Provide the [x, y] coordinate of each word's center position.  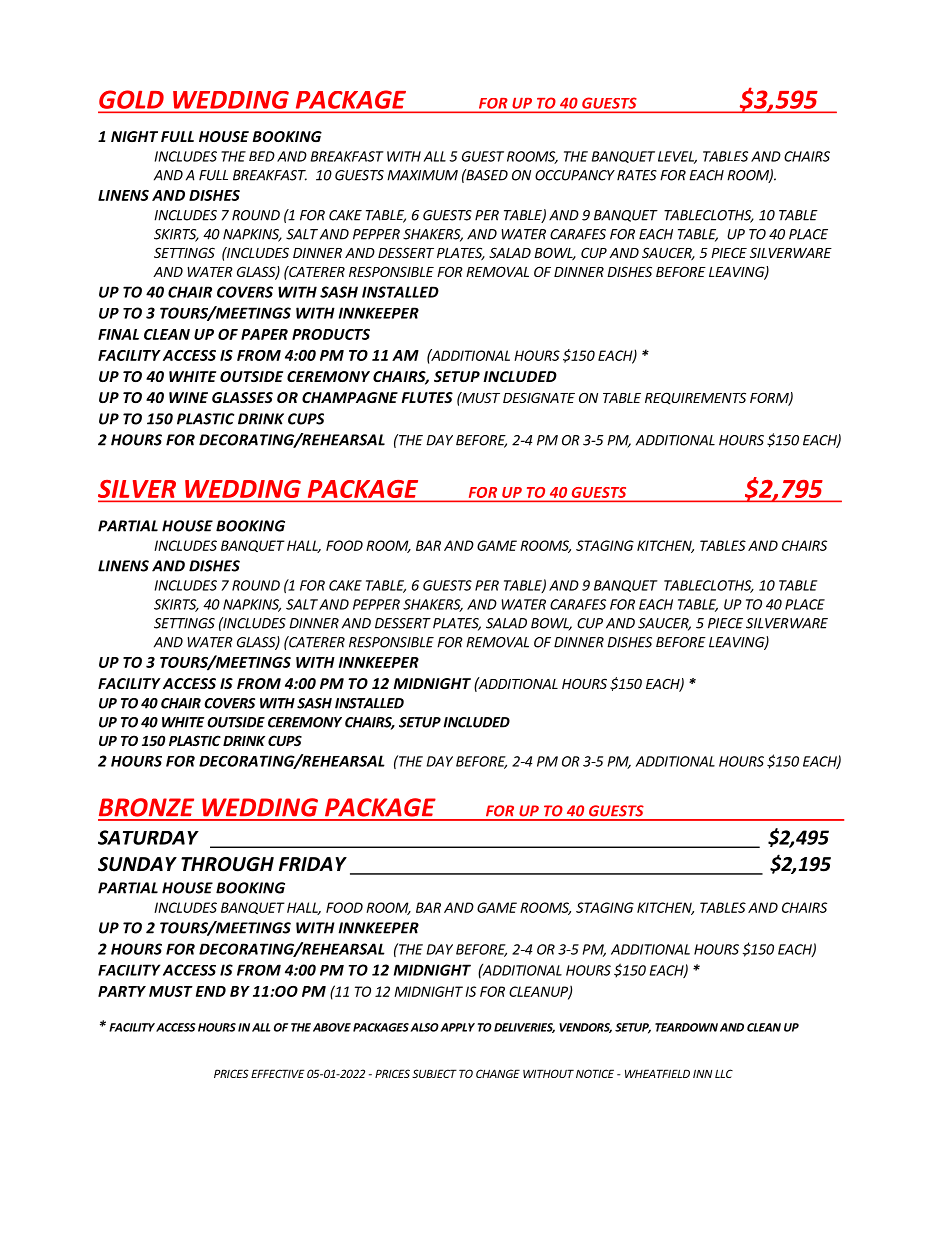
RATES [637, 175]
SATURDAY [148, 837]
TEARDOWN [686, 1027]
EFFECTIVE [277, 1073]
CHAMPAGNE [350, 397]
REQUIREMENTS [695, 398]
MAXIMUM [422, 175]
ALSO [425, 1027]
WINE [188, 397]
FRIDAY [313, 864]
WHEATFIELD [657, 1073]
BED [262, 156]
